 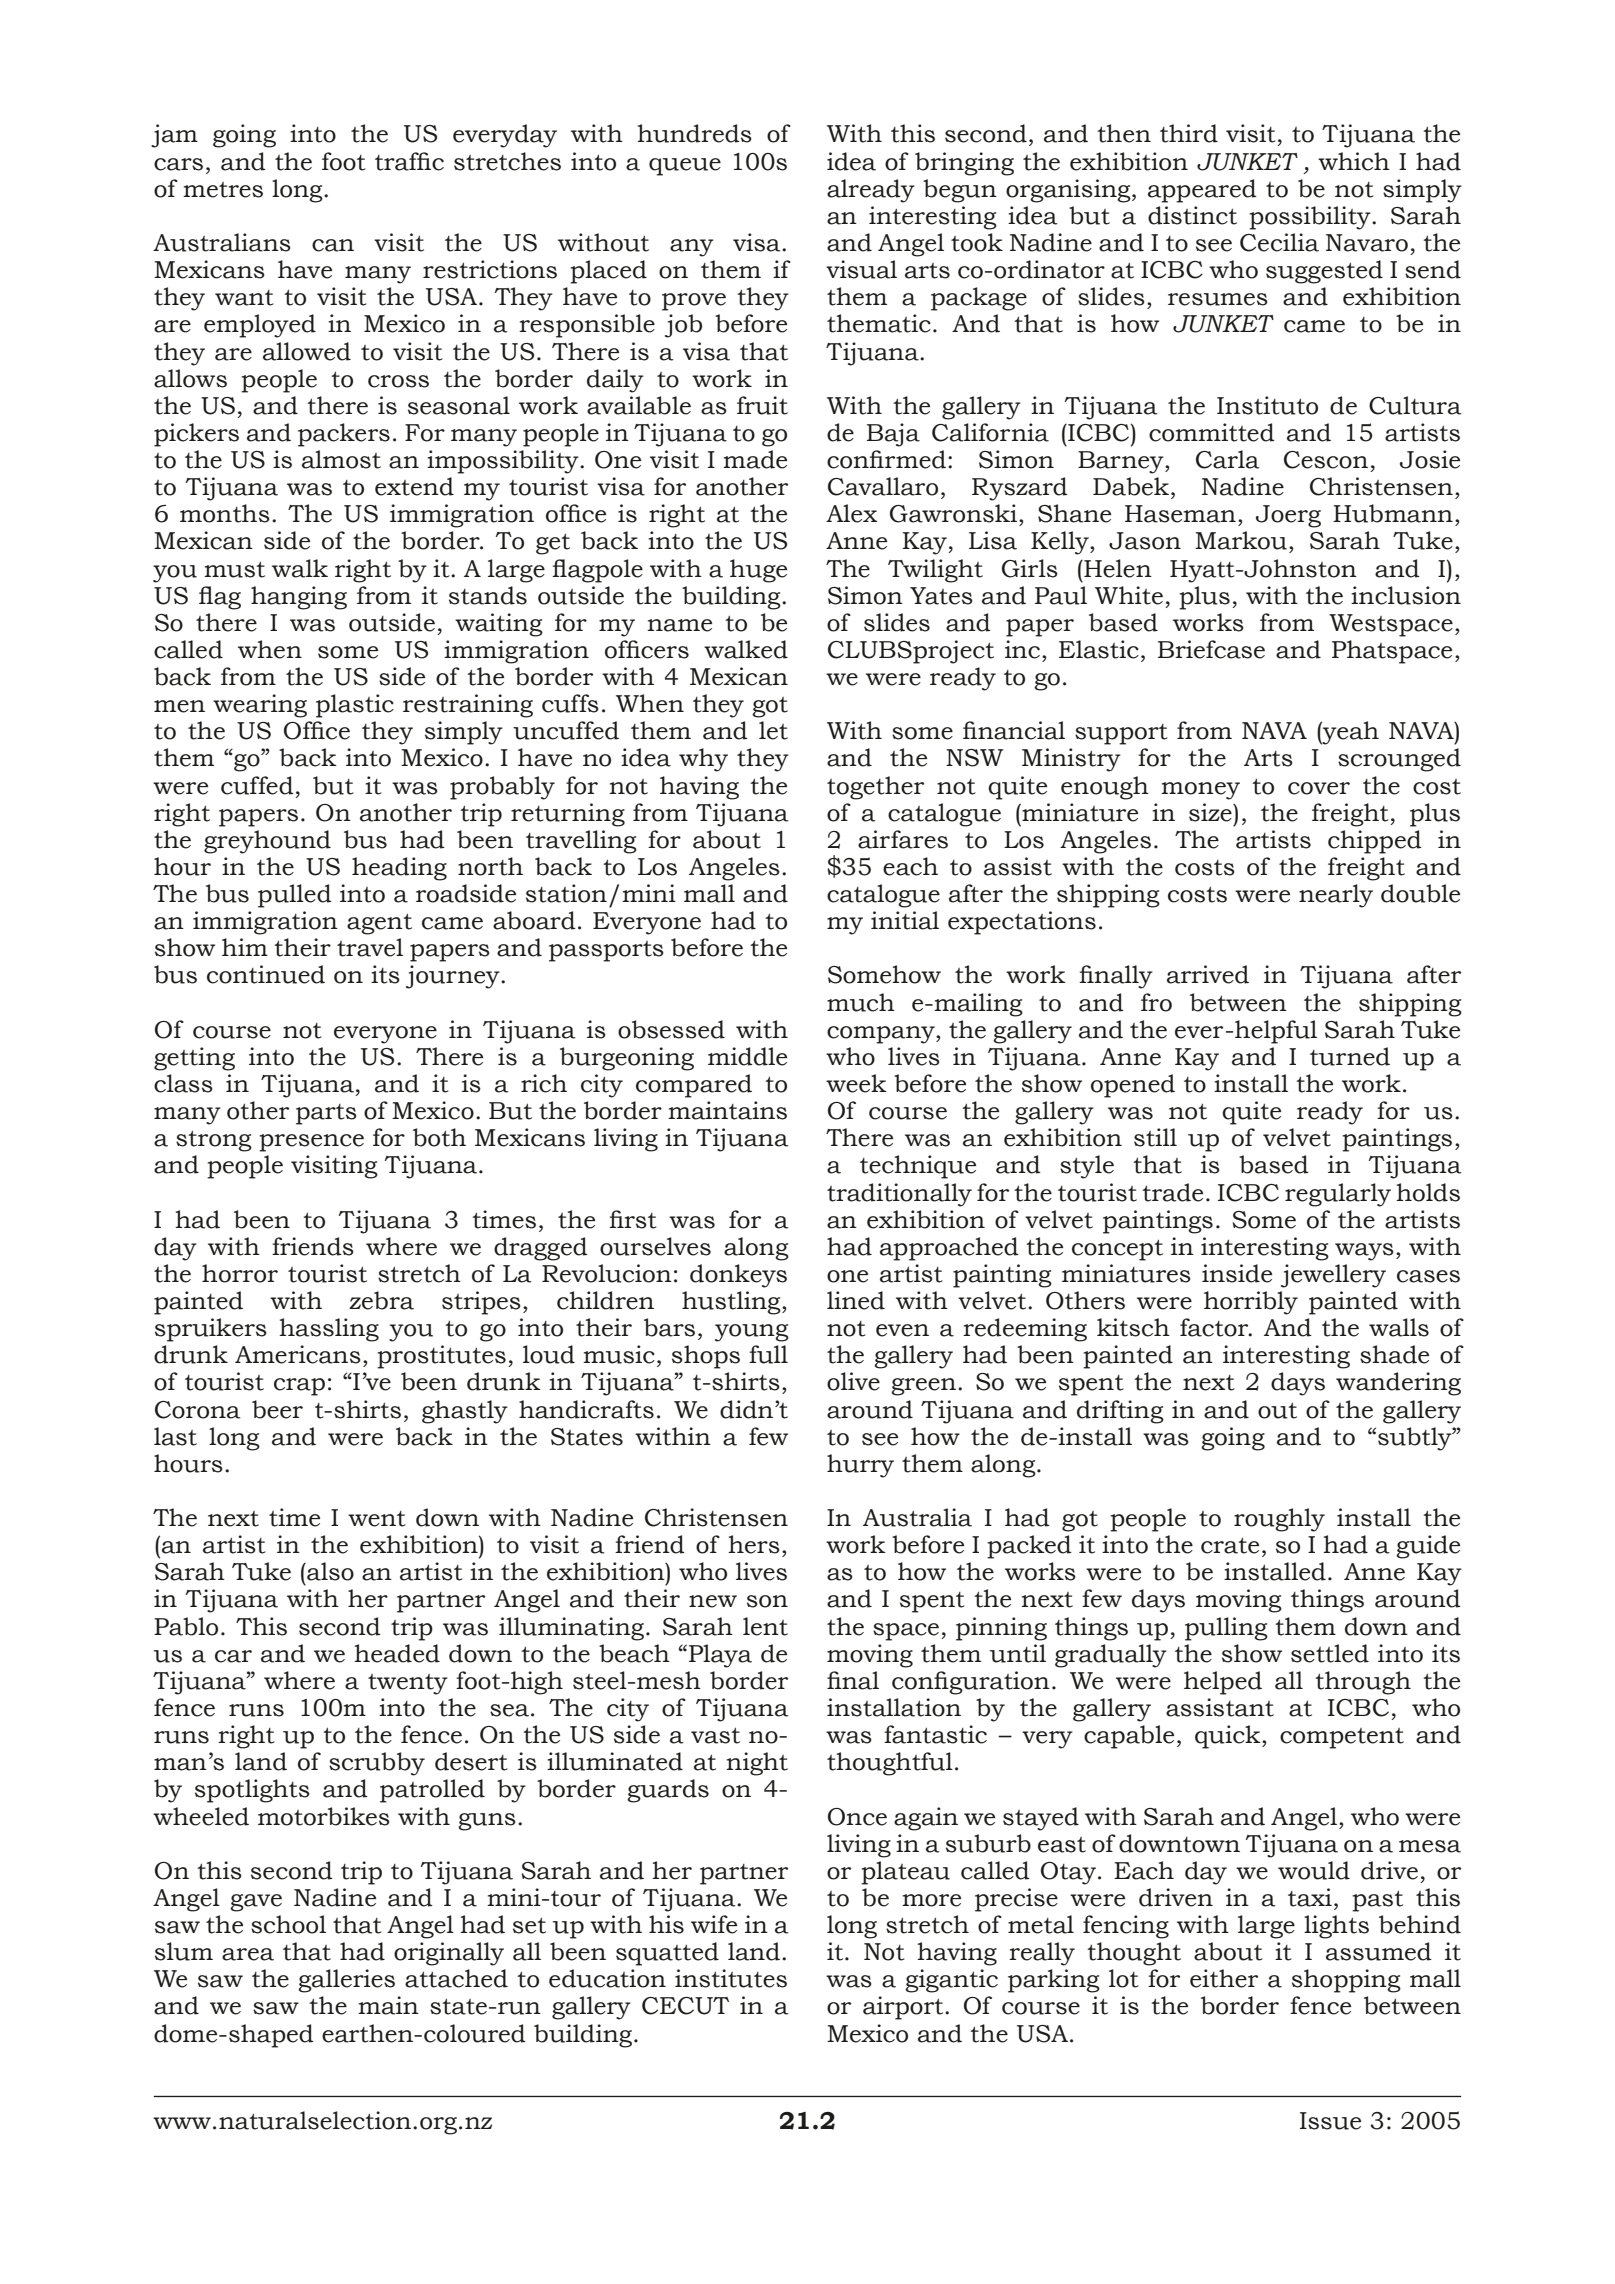 I want to click on Issue, so click(x=1330, y=2121).
